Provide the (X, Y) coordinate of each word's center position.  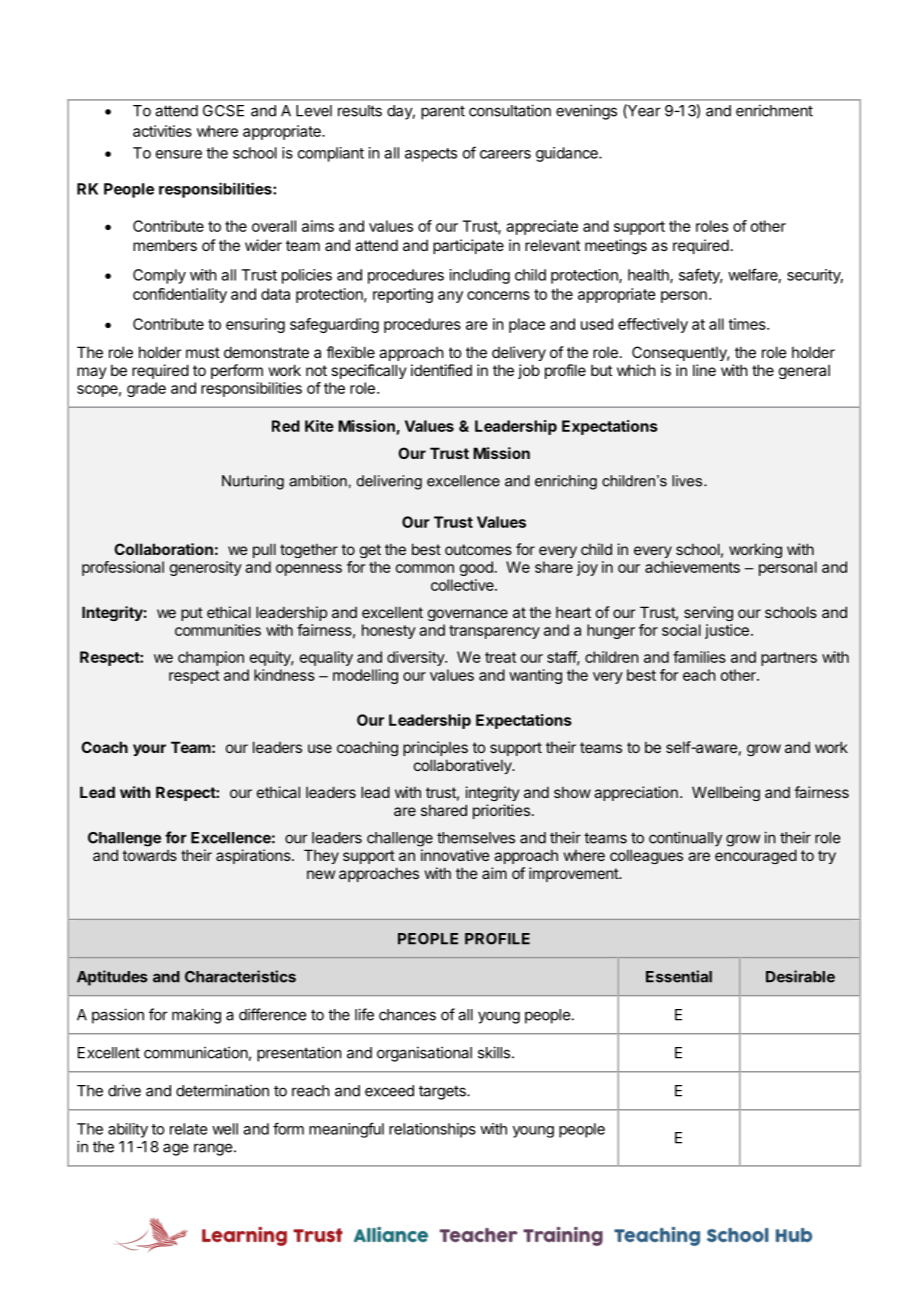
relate (188, 1129)
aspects (431, 155)
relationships (432, 1130)
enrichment (774, 110)
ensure (179, 154)
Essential (679, 976)
